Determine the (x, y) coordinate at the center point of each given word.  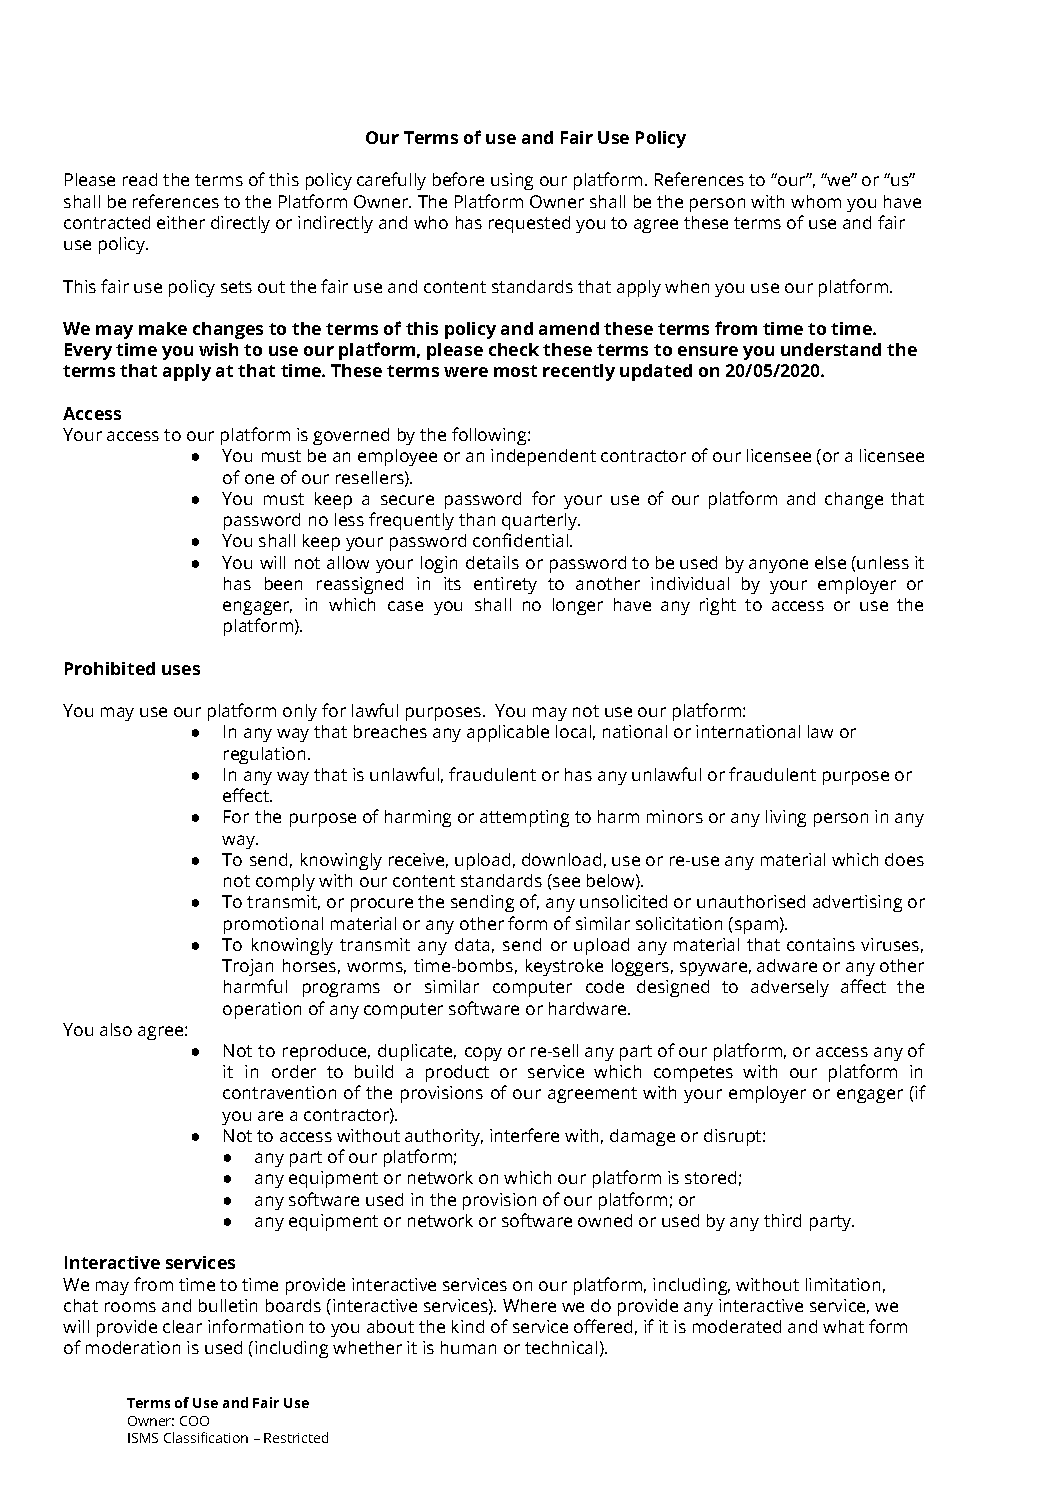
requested (529, 224)
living (786, 818)
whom (816, 201)
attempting (524, 818)
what (843, 1326)
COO (194, 1421)
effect (247, 795)
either (181, 222)
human (468, 1347)
